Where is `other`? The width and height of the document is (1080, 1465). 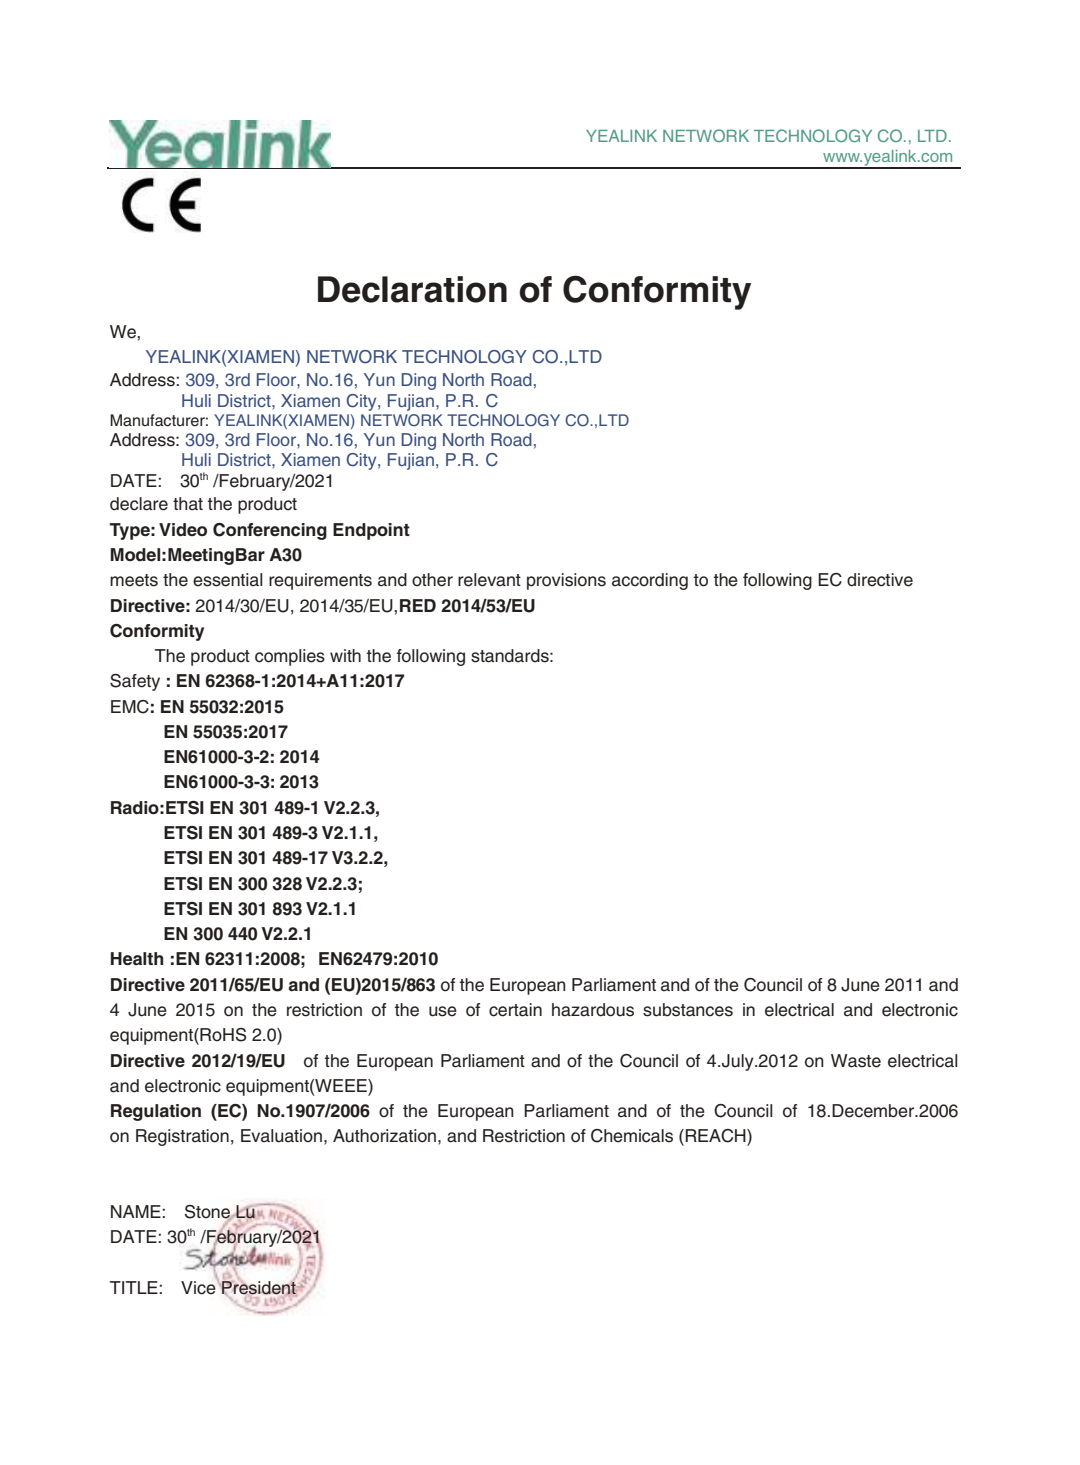 other is located at coordinates (432, 580).
